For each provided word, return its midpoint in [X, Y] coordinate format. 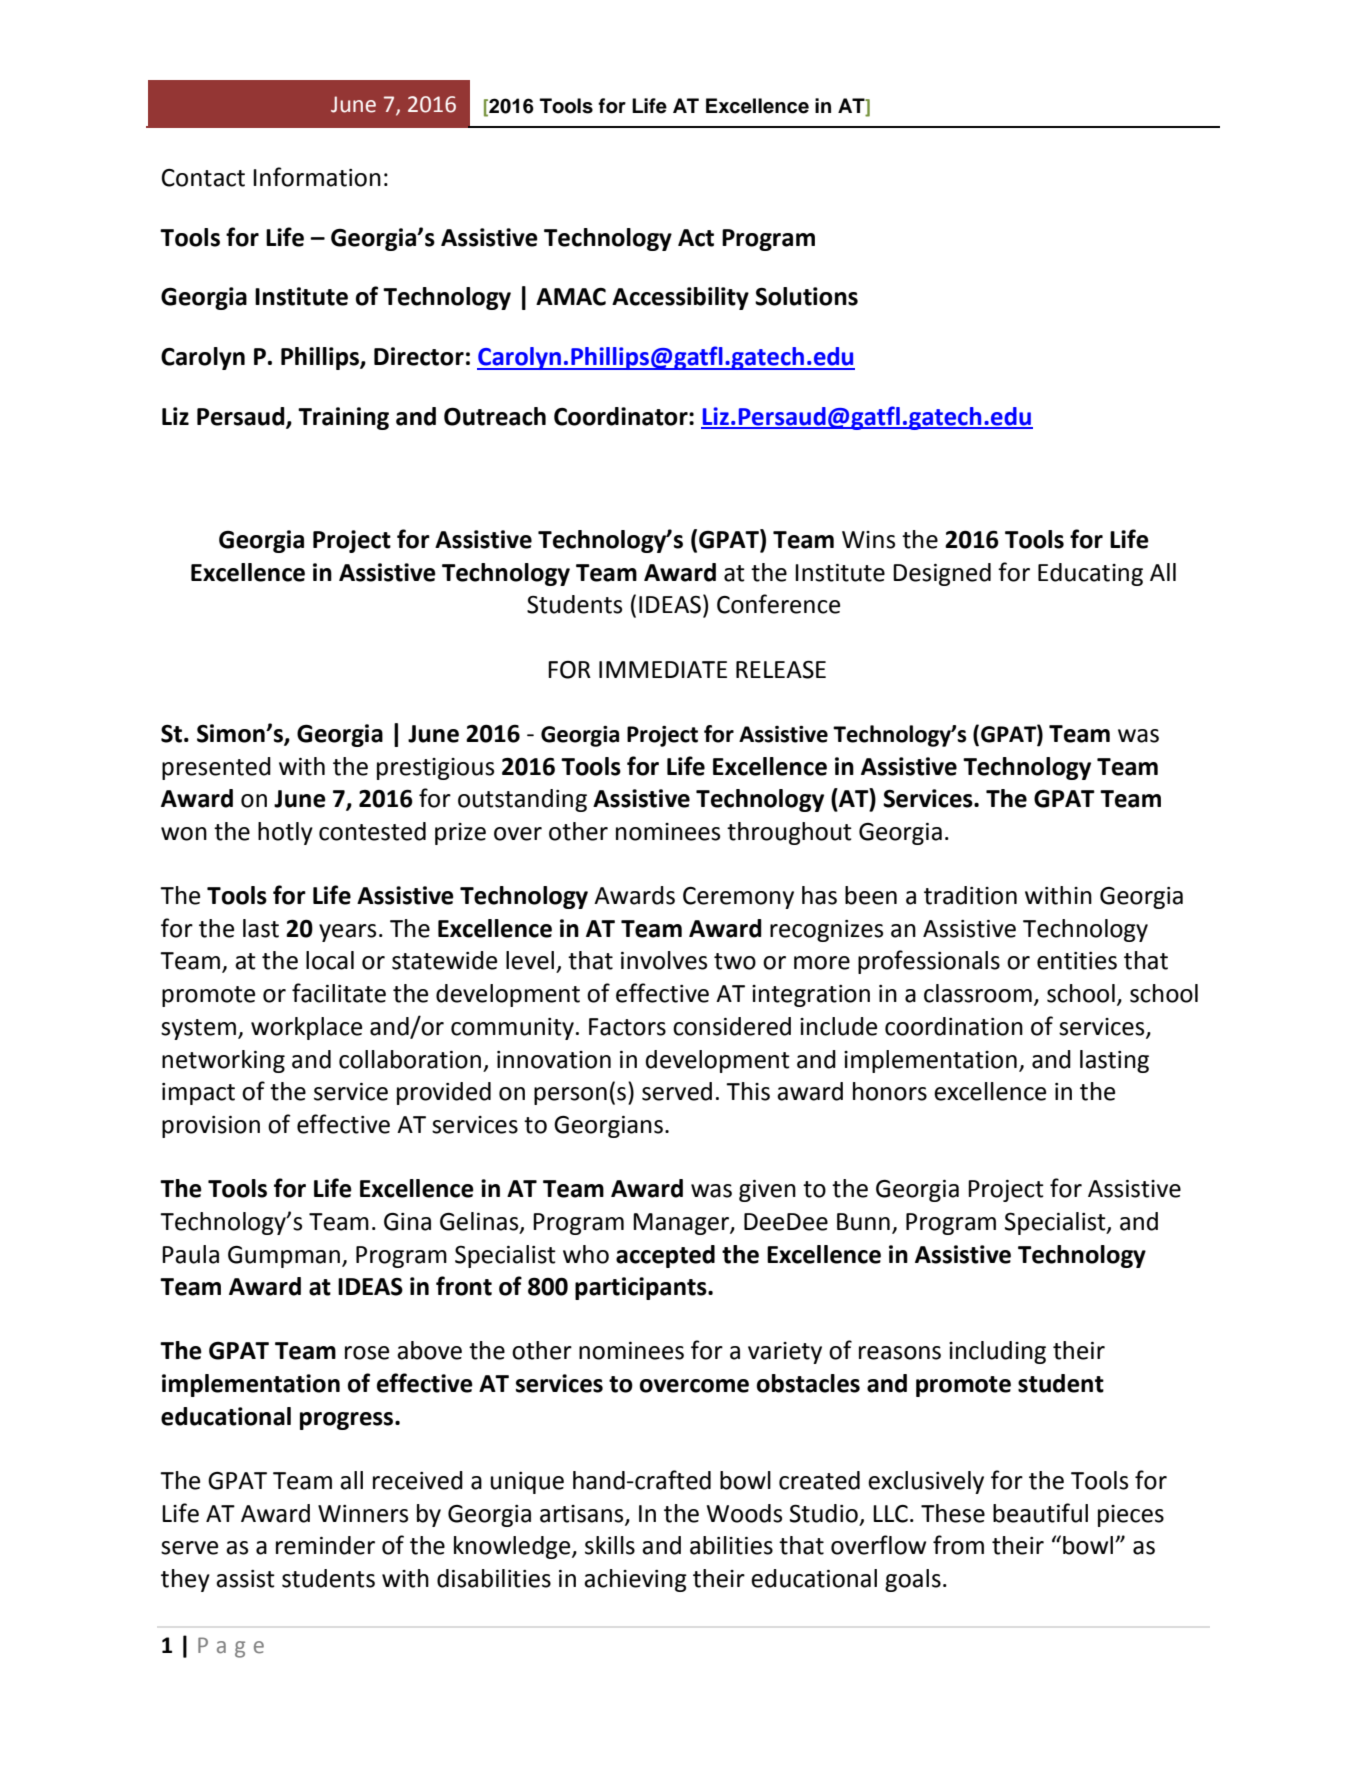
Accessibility [680, 298]
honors [890, 1091]
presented [216, 768]
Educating [1090, 574]
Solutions [806, 296]
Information [317, 177]
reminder [325, 1545]
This [748, 1091]
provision [211, 1127]
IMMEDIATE [663, 669]
